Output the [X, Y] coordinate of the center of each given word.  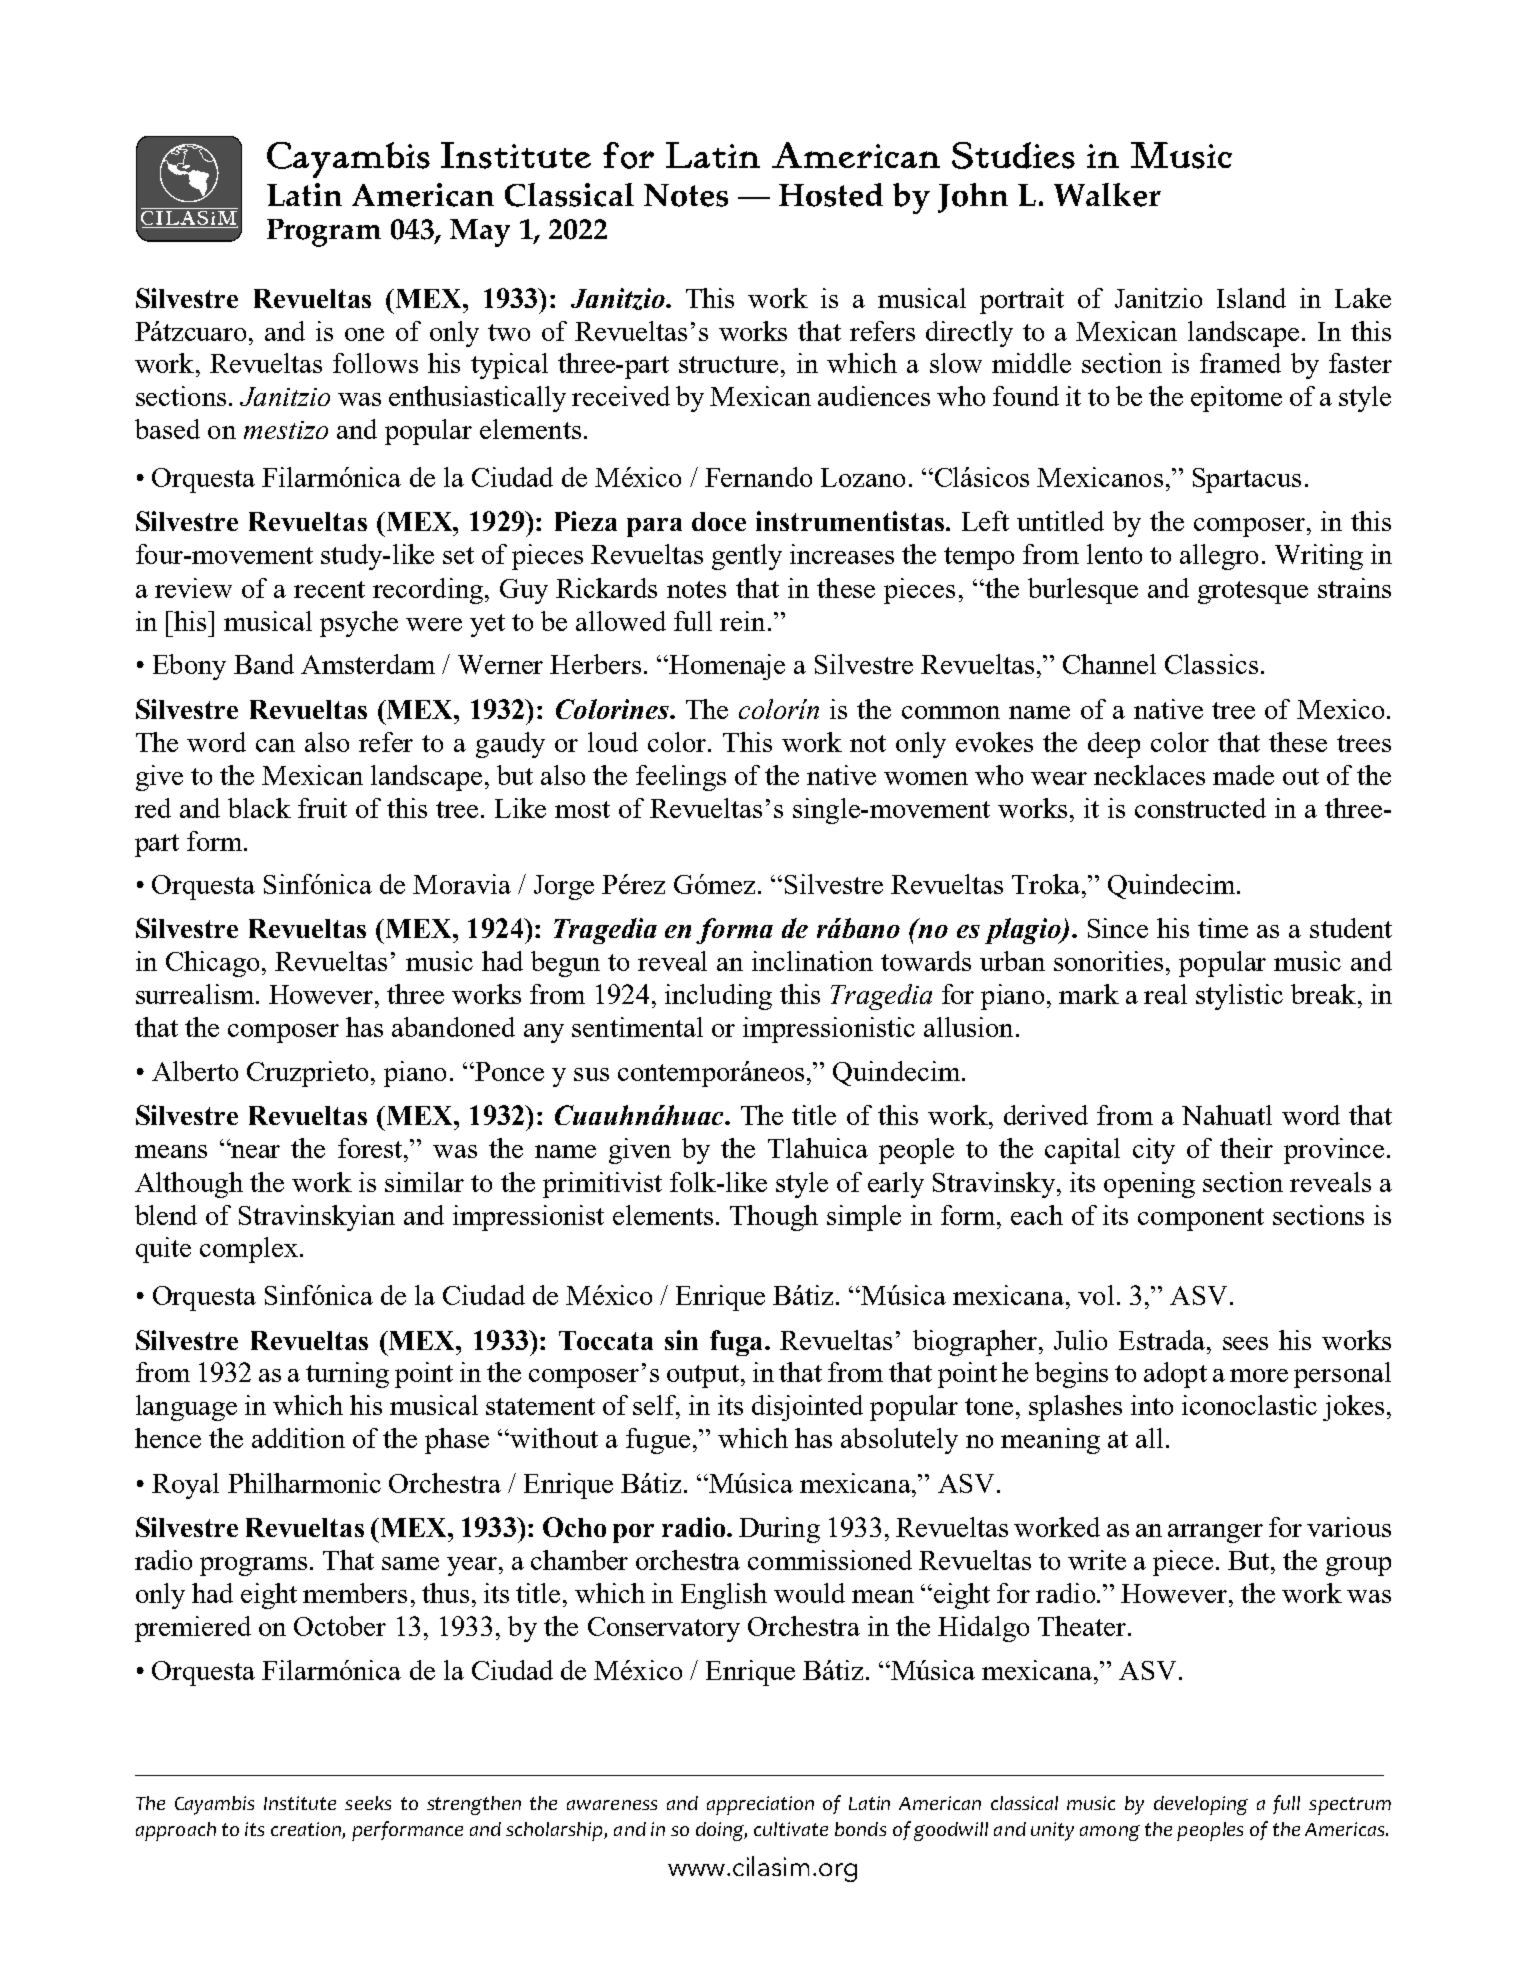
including [718, 997]
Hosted [831, 195]
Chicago [212, 964]
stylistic [1239, 997]
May [480, 233]
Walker [1107, 195]
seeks [368, 1803]
